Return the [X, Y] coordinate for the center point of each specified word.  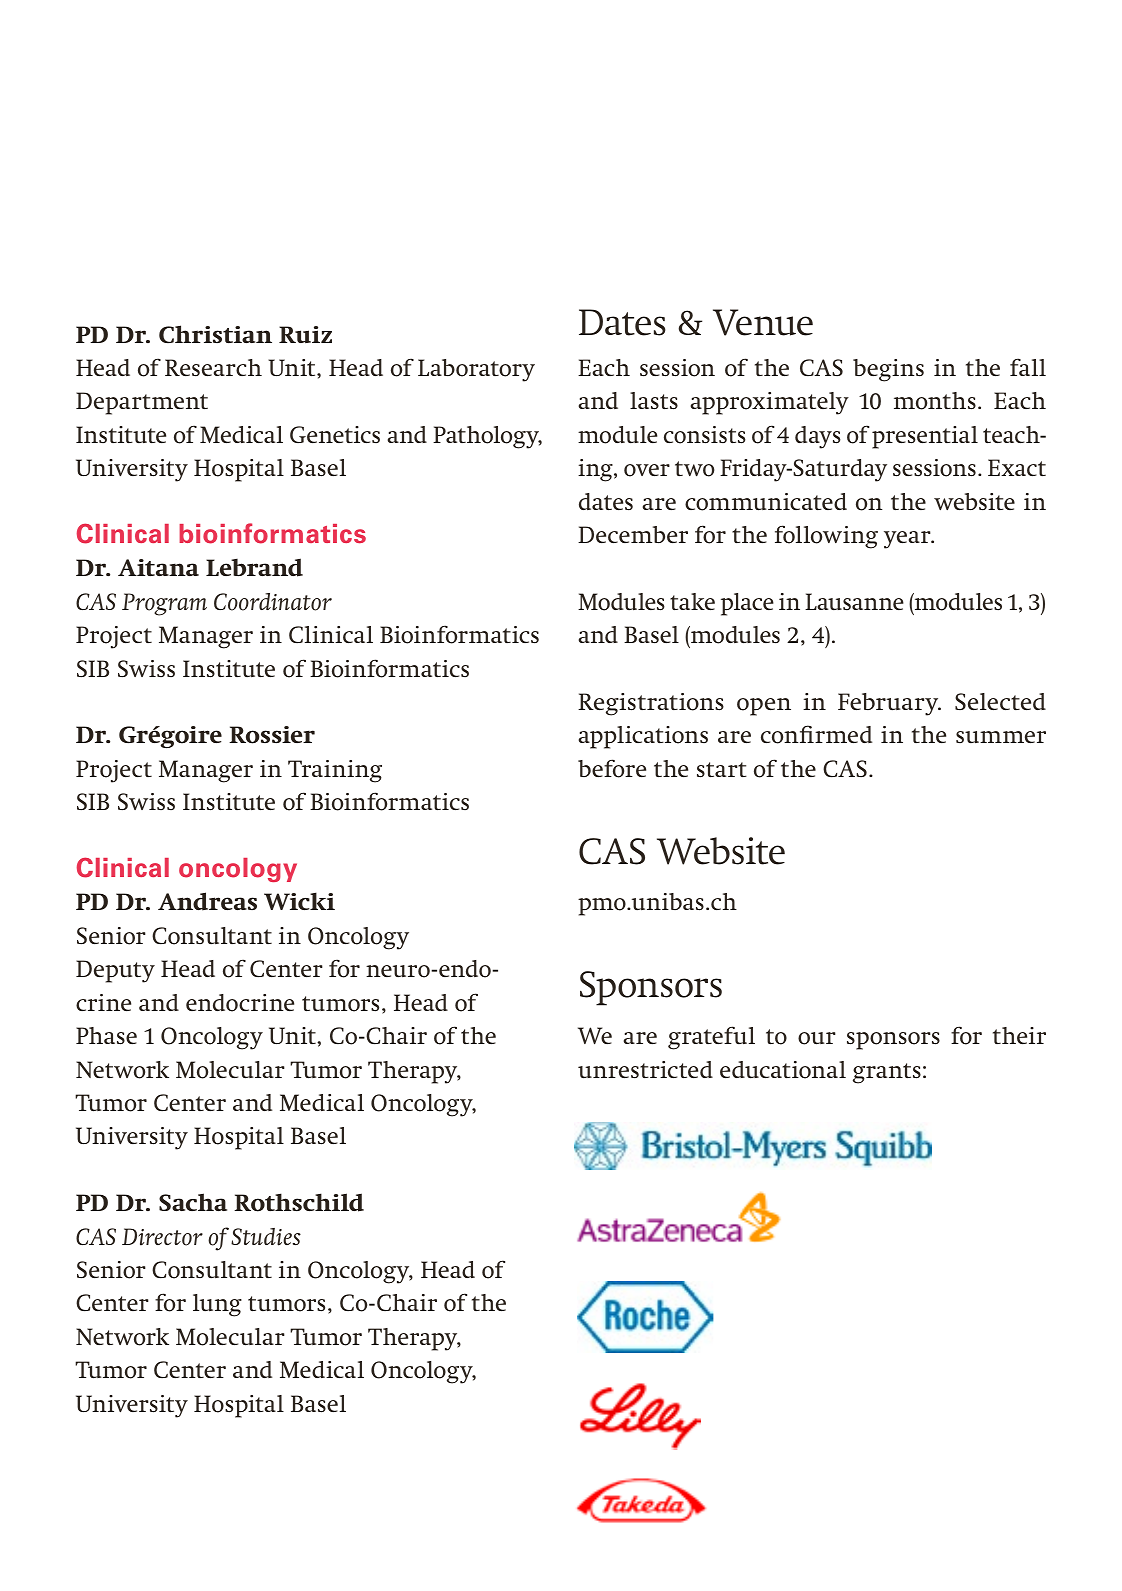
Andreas [207, 901]
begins [888, 370]
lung [217, 1305]
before [612, 768]
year [908, 540]
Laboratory [476, 370]
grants [887, 1073]
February [889, 704]
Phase [106, 1036]
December [633, 534]
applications [643, 737]
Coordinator [273, 602]
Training [335, 771]
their [1019, 1035]
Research [213, 367]
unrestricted [645, 1070]
